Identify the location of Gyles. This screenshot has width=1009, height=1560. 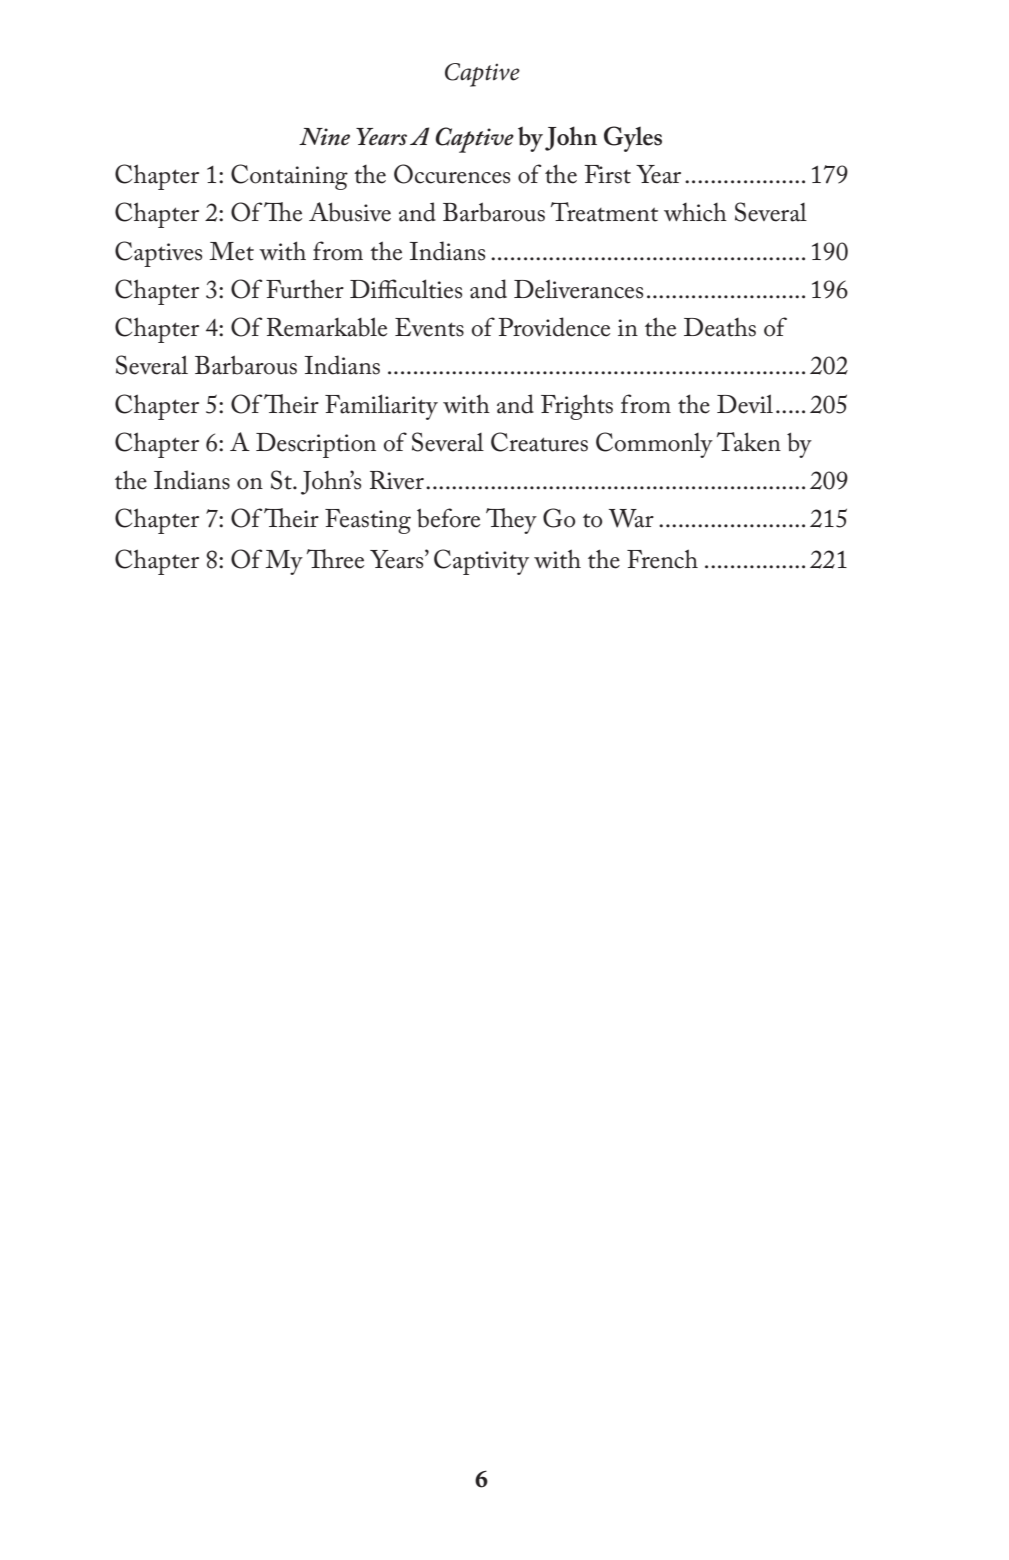
(633, 139).
